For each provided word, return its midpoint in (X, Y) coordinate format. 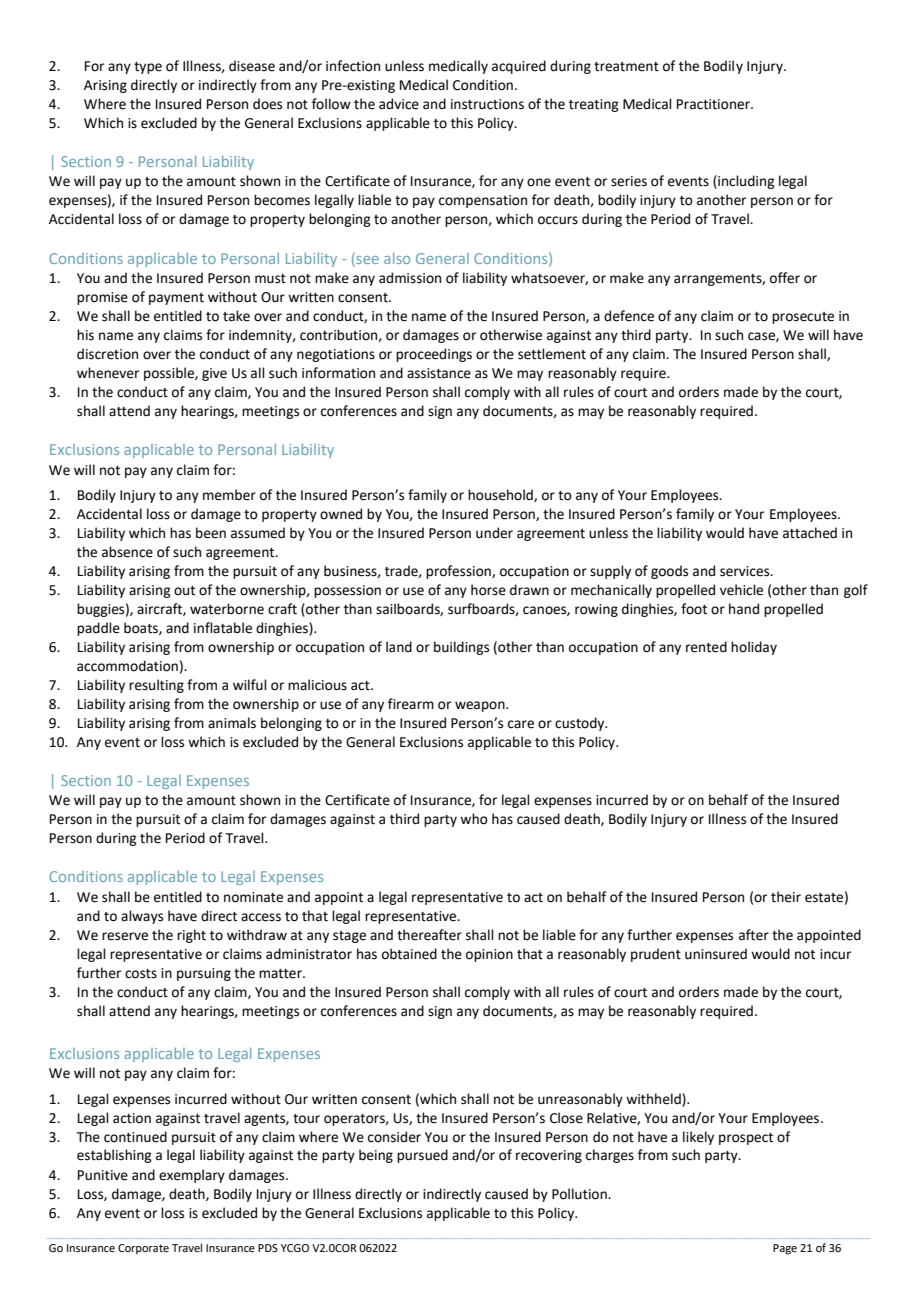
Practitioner (714, 104)
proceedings (434, 355)
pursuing (204, 974)
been (211, 533)
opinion (489, 955)
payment (176, 299)
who (474, 819)
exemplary (192, 1176)
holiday (754, 648)
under (494, 533)
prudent (656, 955)
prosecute (803, 318)
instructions (487, 104)
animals (232, 723)
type (148, 68)
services (746, 571)
